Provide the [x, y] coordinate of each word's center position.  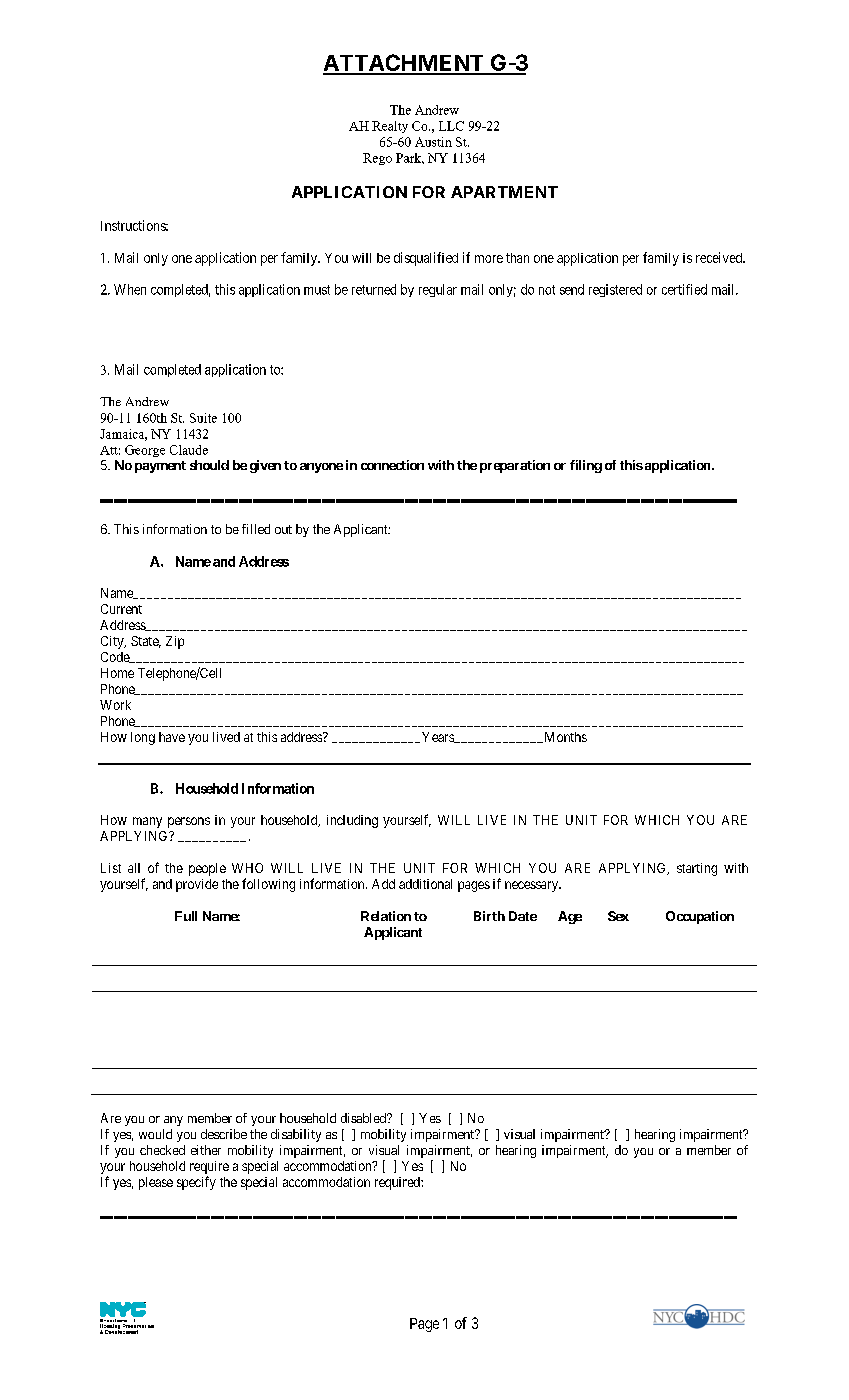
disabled [364, 1118]
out [283, 529]
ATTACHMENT [404, 64]
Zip [175, 642]
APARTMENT [504, 192]
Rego [377, 159]
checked [162, 1150]
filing [586, 466]
